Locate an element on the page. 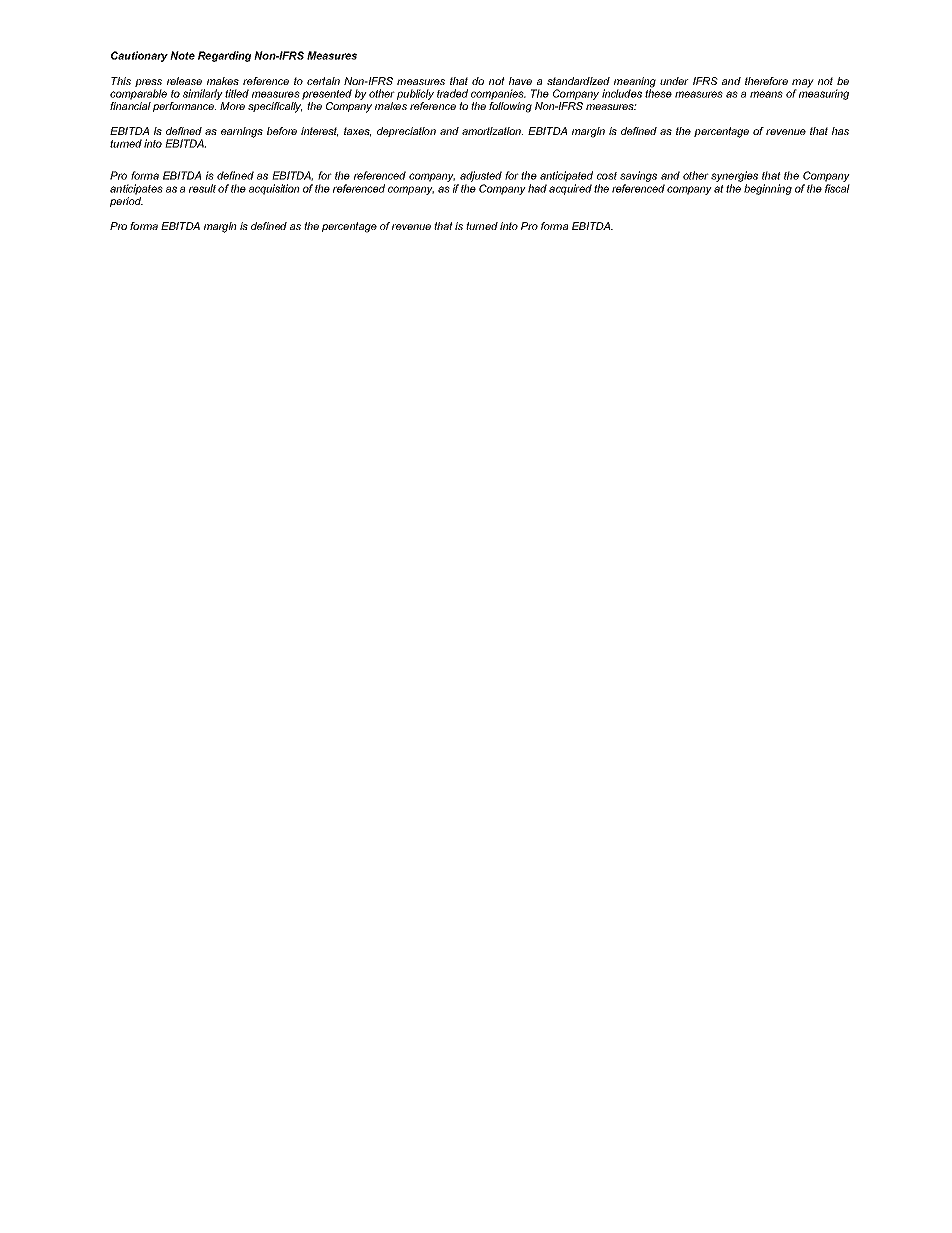 This page has height=1233, width=952. therefore is located at coordinates (766, 81).
